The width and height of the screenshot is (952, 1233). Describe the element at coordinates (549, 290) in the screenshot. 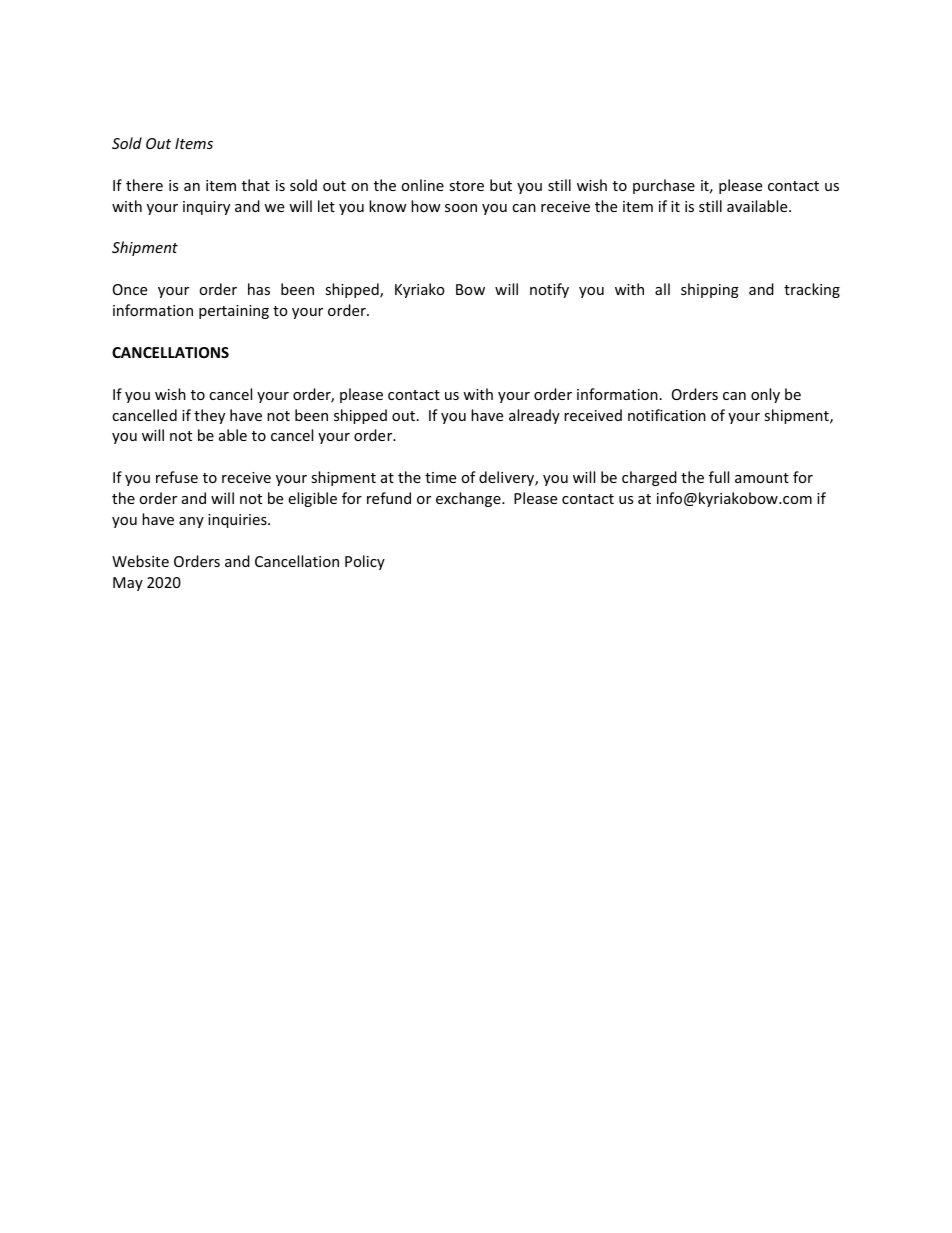

I see `notify` at that location.
